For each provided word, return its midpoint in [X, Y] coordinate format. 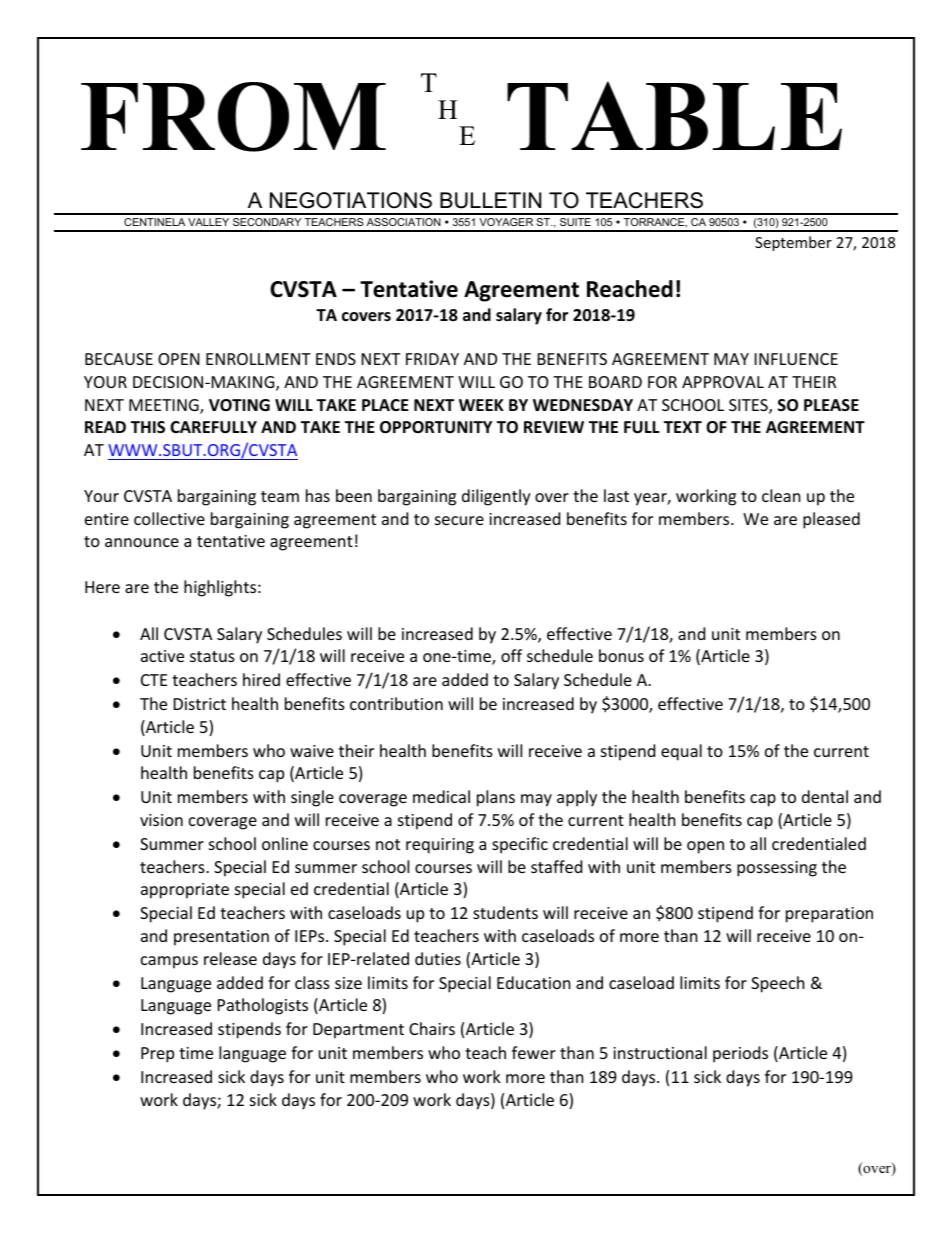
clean [781, 495]
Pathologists [263, 1006]
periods [740, 1054]
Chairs [432, 1028]
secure [459, 520]
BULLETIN [490, 200]
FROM [233, 117]
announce [142, 542]
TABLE [674, 115]
